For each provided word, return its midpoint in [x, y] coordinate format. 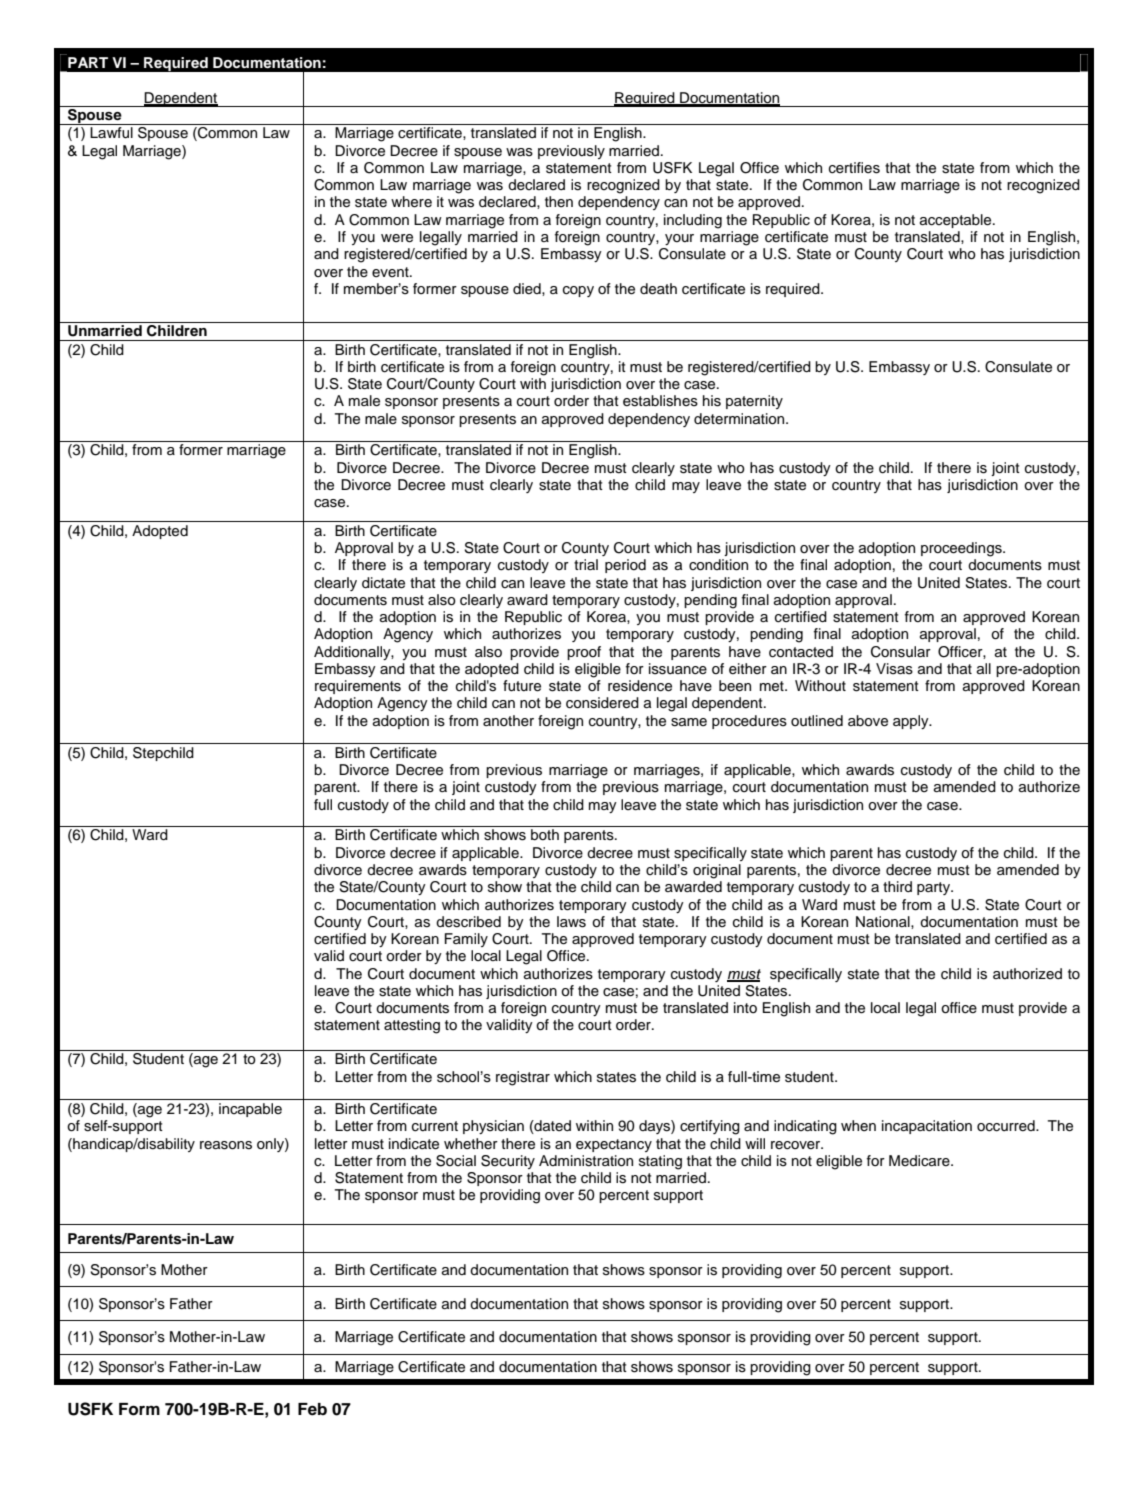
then [559, 201]
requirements [358, 687]
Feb [312, 1409]
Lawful [111, 133]
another [508, 721]
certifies [854, 168]
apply [912, 722]
